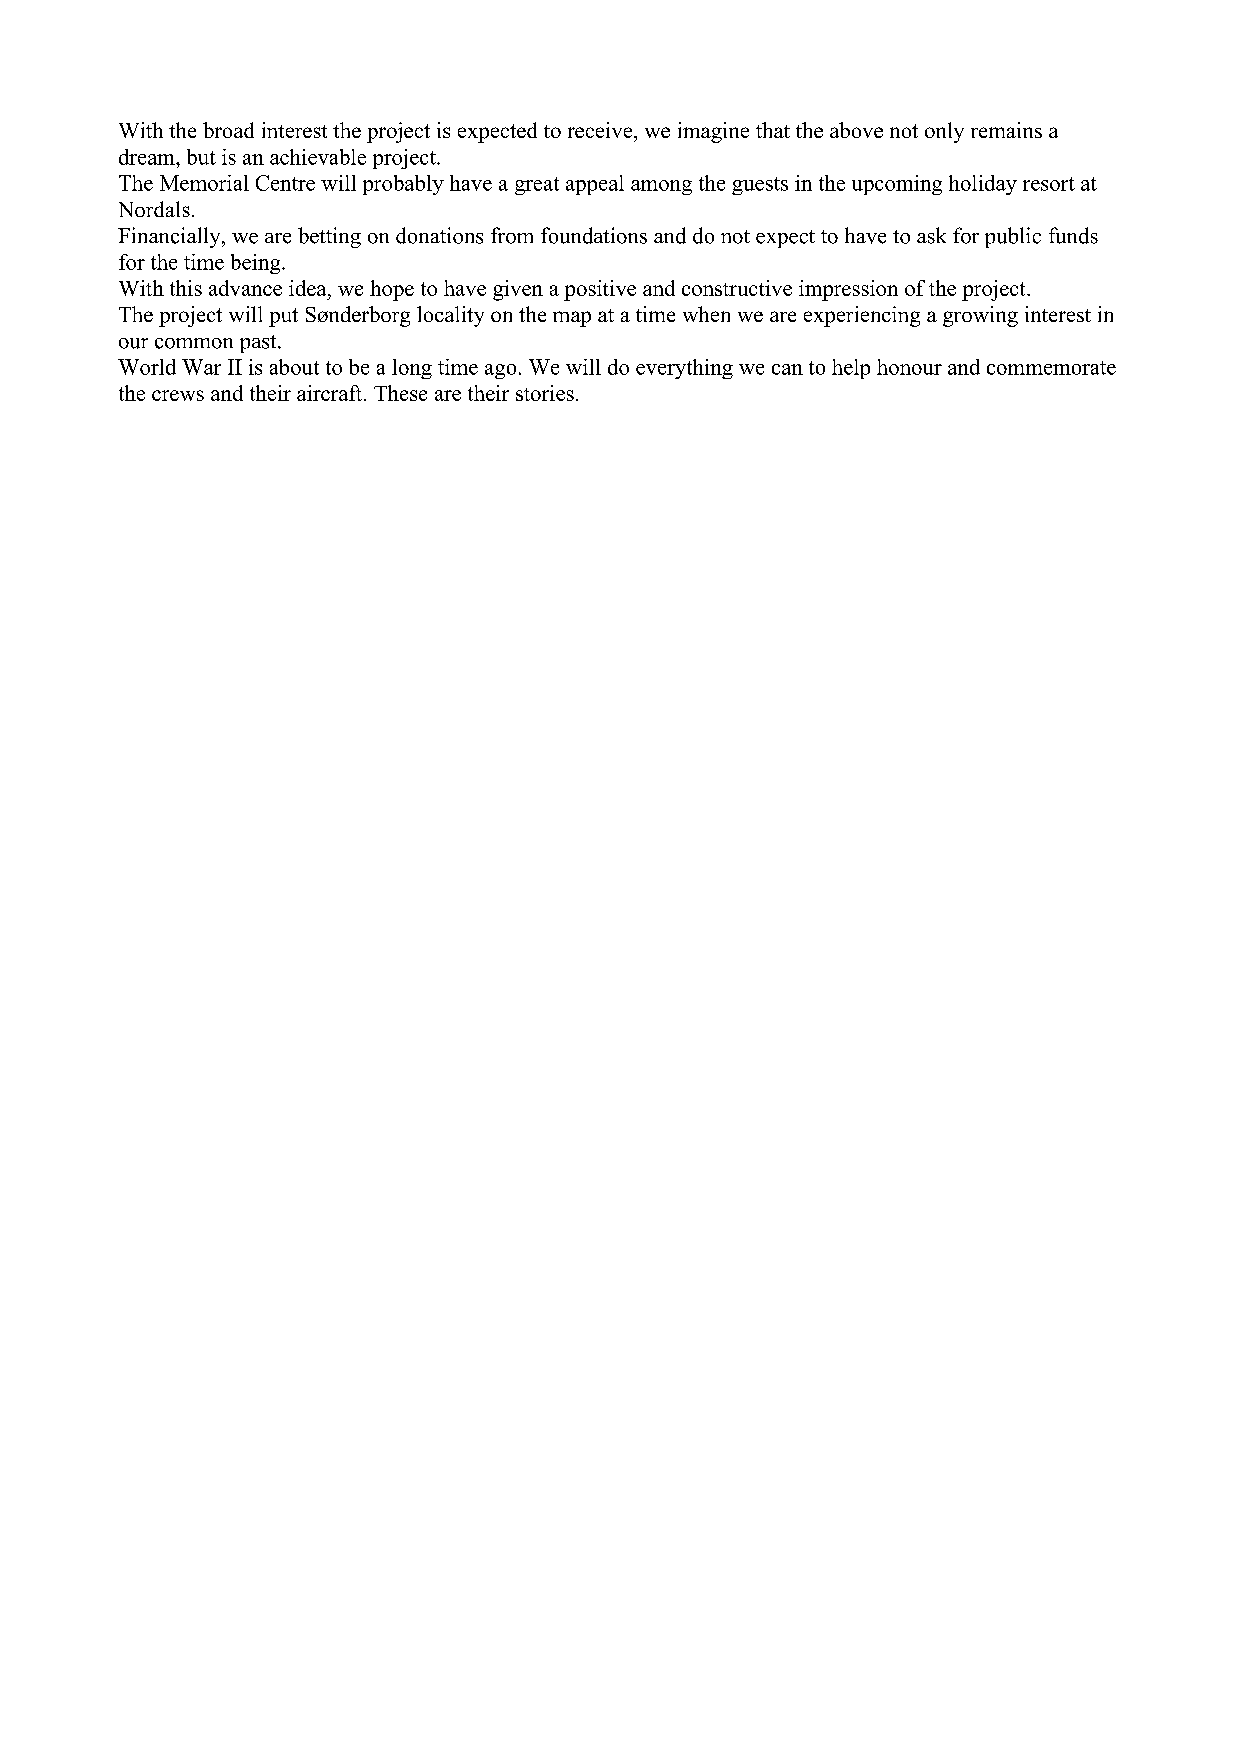 The height and width of the screenshot is (1748, 1236). What do you see at coordinates (594, 235) in the screenshot?
I see `foundations` at bounding box center [594, 235].
